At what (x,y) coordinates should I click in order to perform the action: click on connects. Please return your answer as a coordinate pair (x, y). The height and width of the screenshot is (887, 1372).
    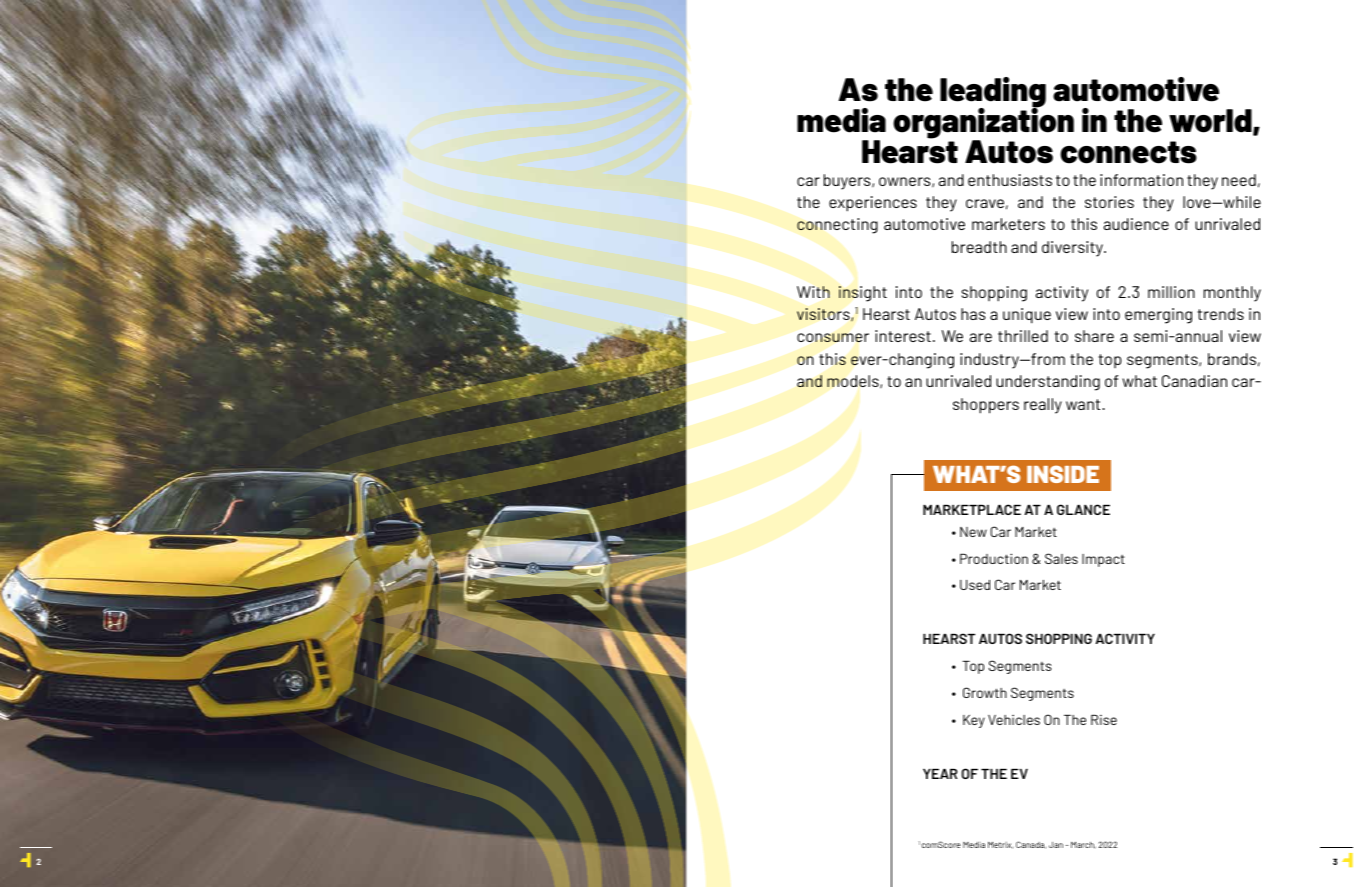
    Looking at the image, I should click on (1128, 152).
